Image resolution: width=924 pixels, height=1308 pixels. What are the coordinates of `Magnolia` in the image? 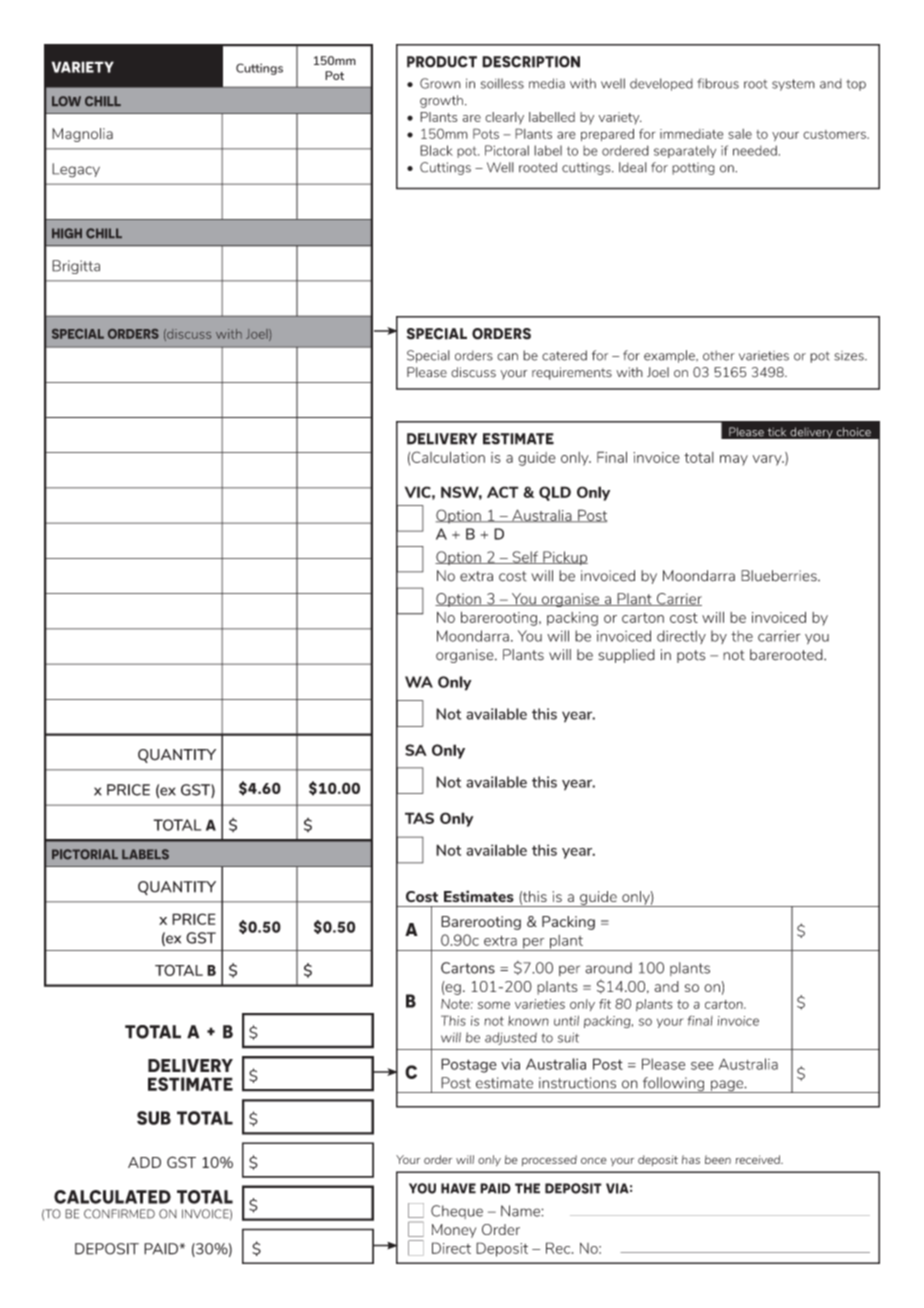 It's located at (82, 135).
